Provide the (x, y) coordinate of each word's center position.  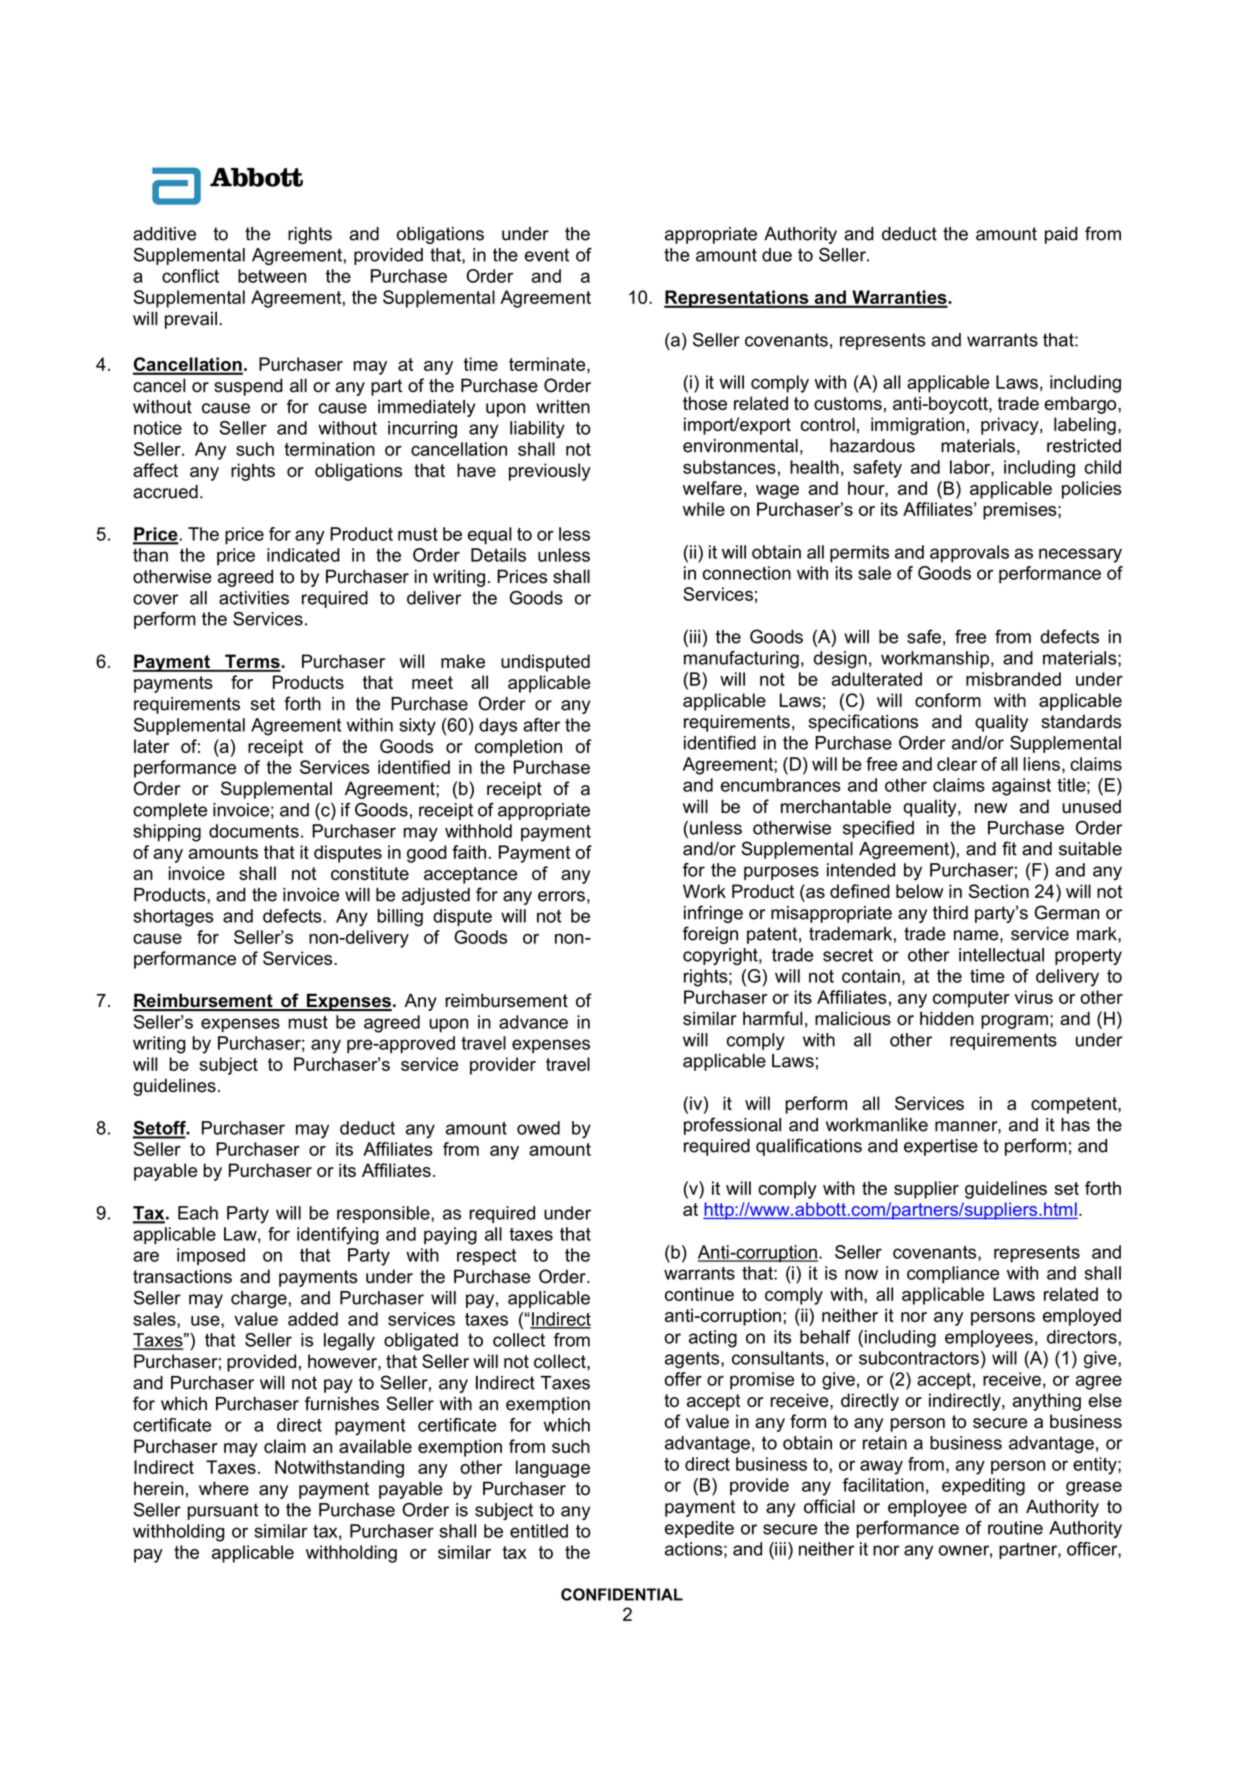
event (547, 255)
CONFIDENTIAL (622, 1594)
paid (1061, 235)
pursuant (222, 1511)
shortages (173, 918)
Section (999, 891)
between (272, 276)
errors (561, 896)
